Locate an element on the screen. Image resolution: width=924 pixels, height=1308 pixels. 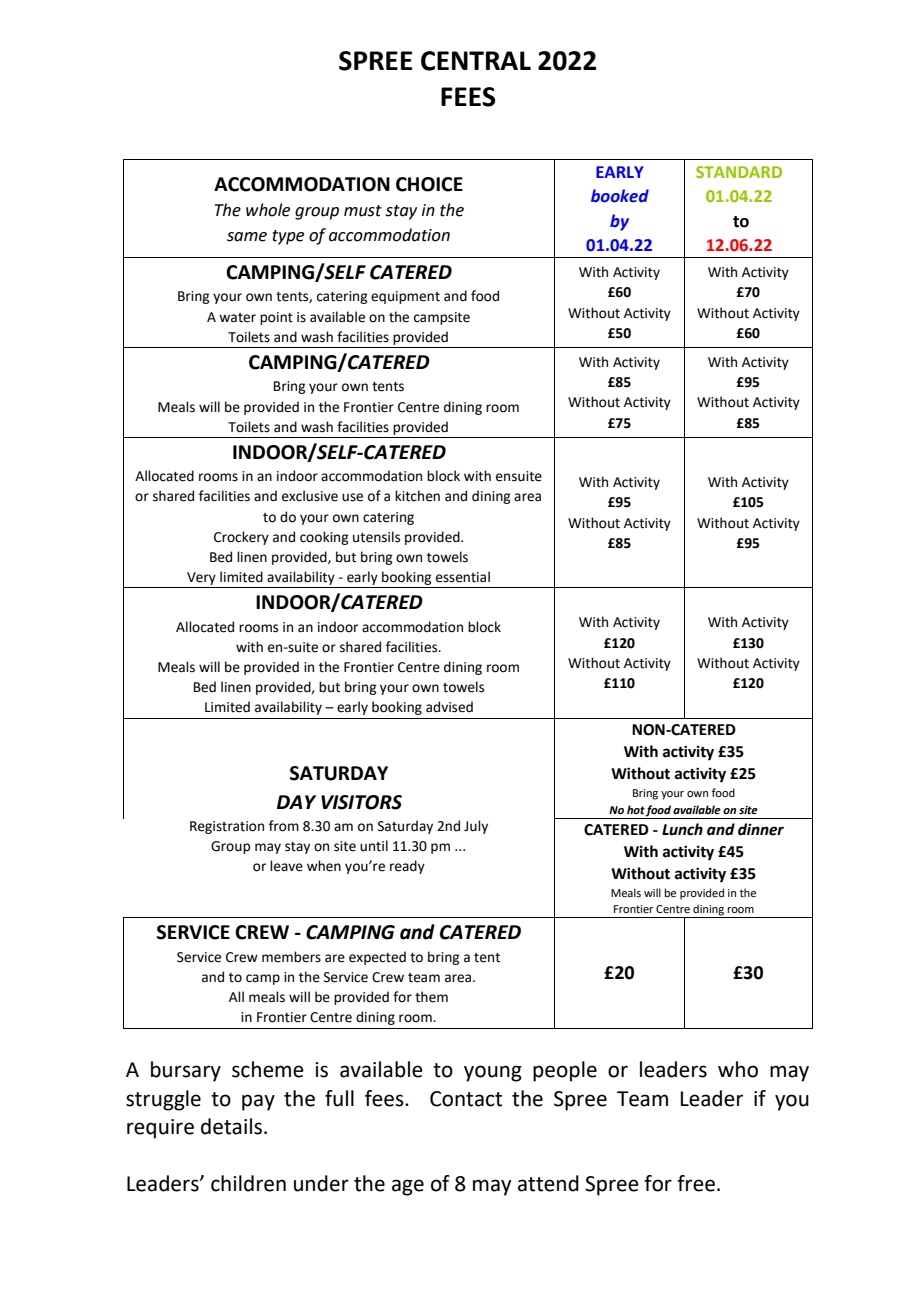
Lunch is located at coordinates (682, 829).
